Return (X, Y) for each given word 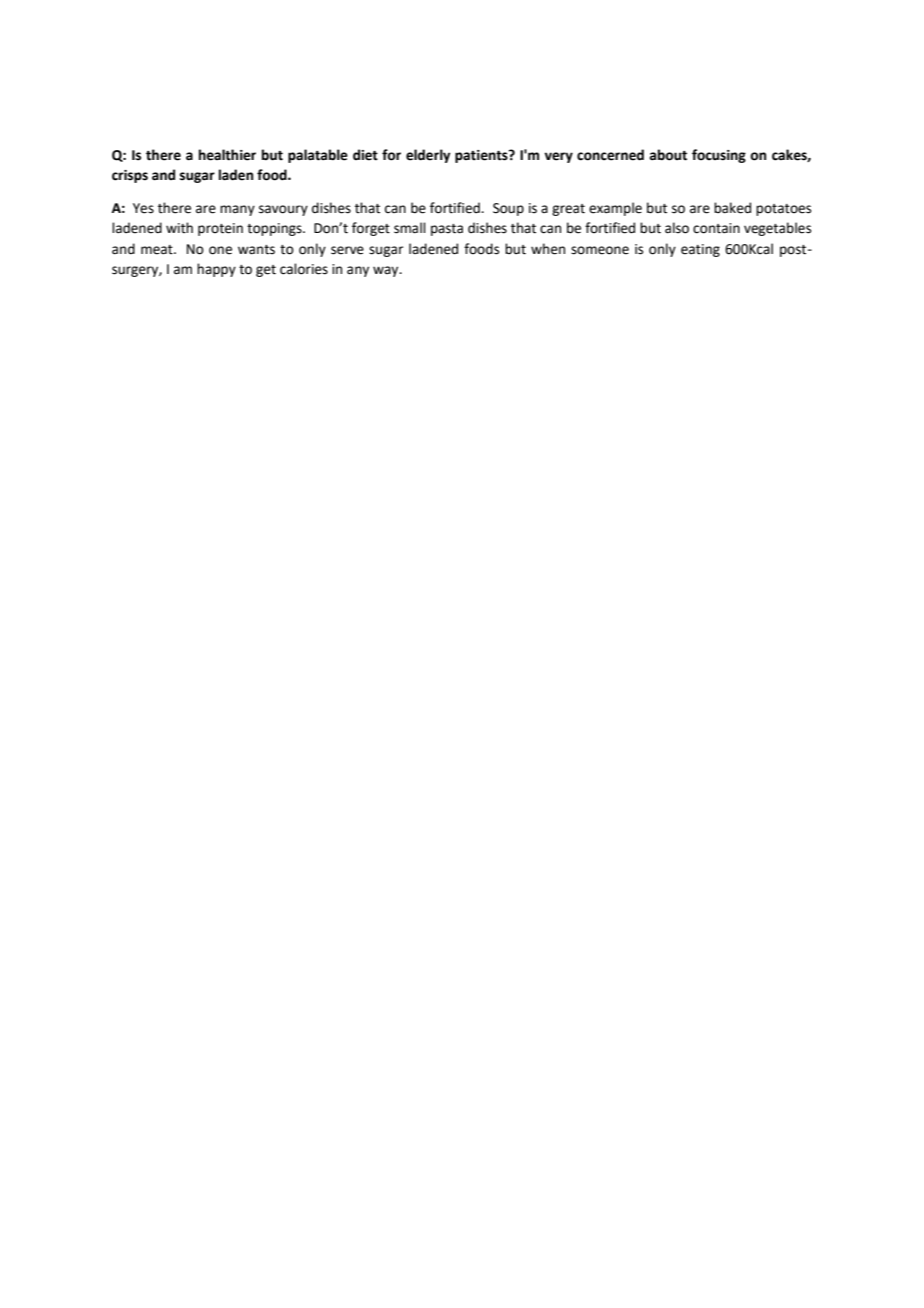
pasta (447, 230)
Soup (508, 209)
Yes (143, 208)
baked (732, 208)
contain (716, 228)
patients (482, 156)
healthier (227, 155)
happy (216, 270)
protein (220, 229)
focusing (719, 156)
